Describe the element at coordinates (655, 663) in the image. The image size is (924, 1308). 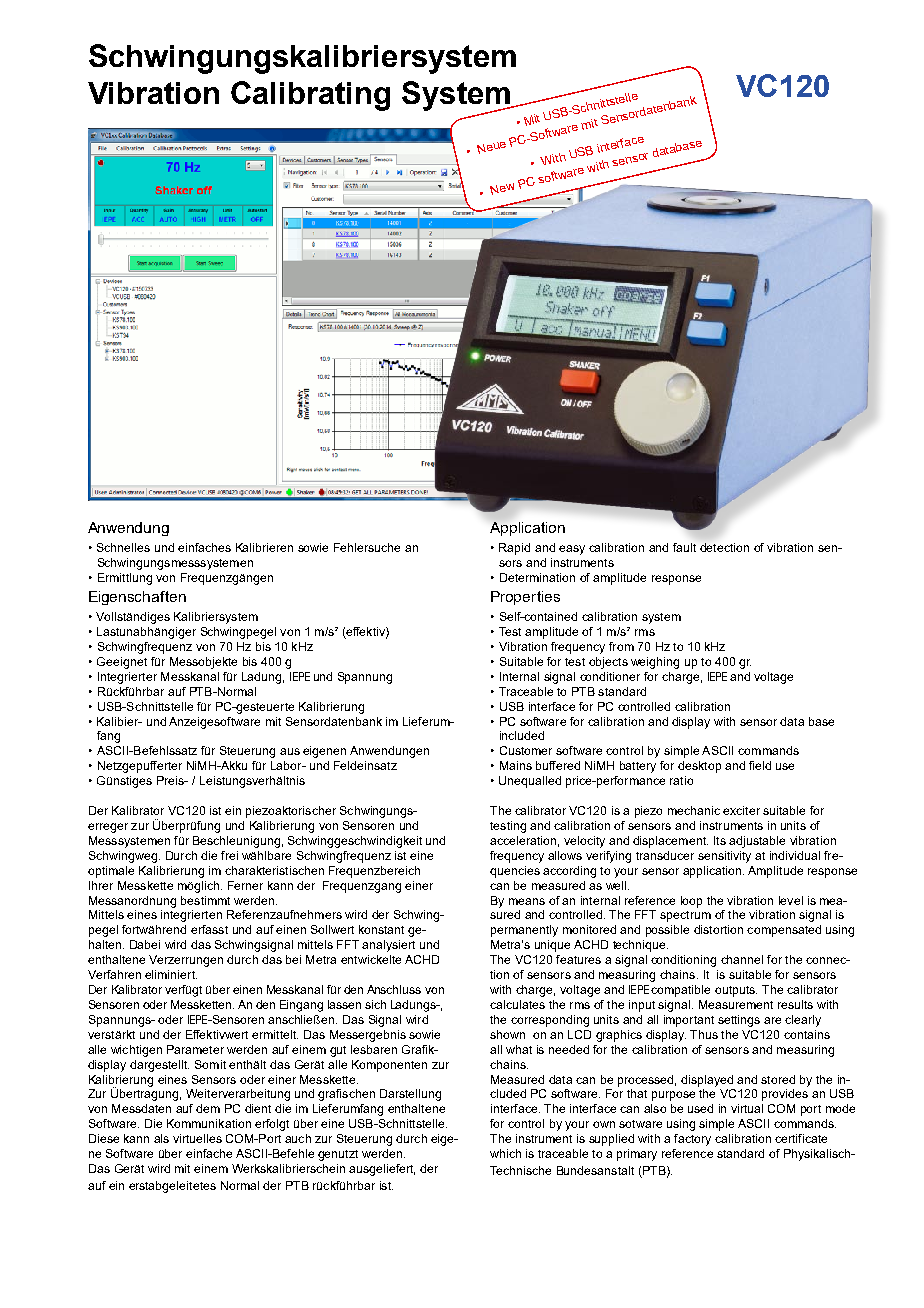
I see `weighing` at that location.
